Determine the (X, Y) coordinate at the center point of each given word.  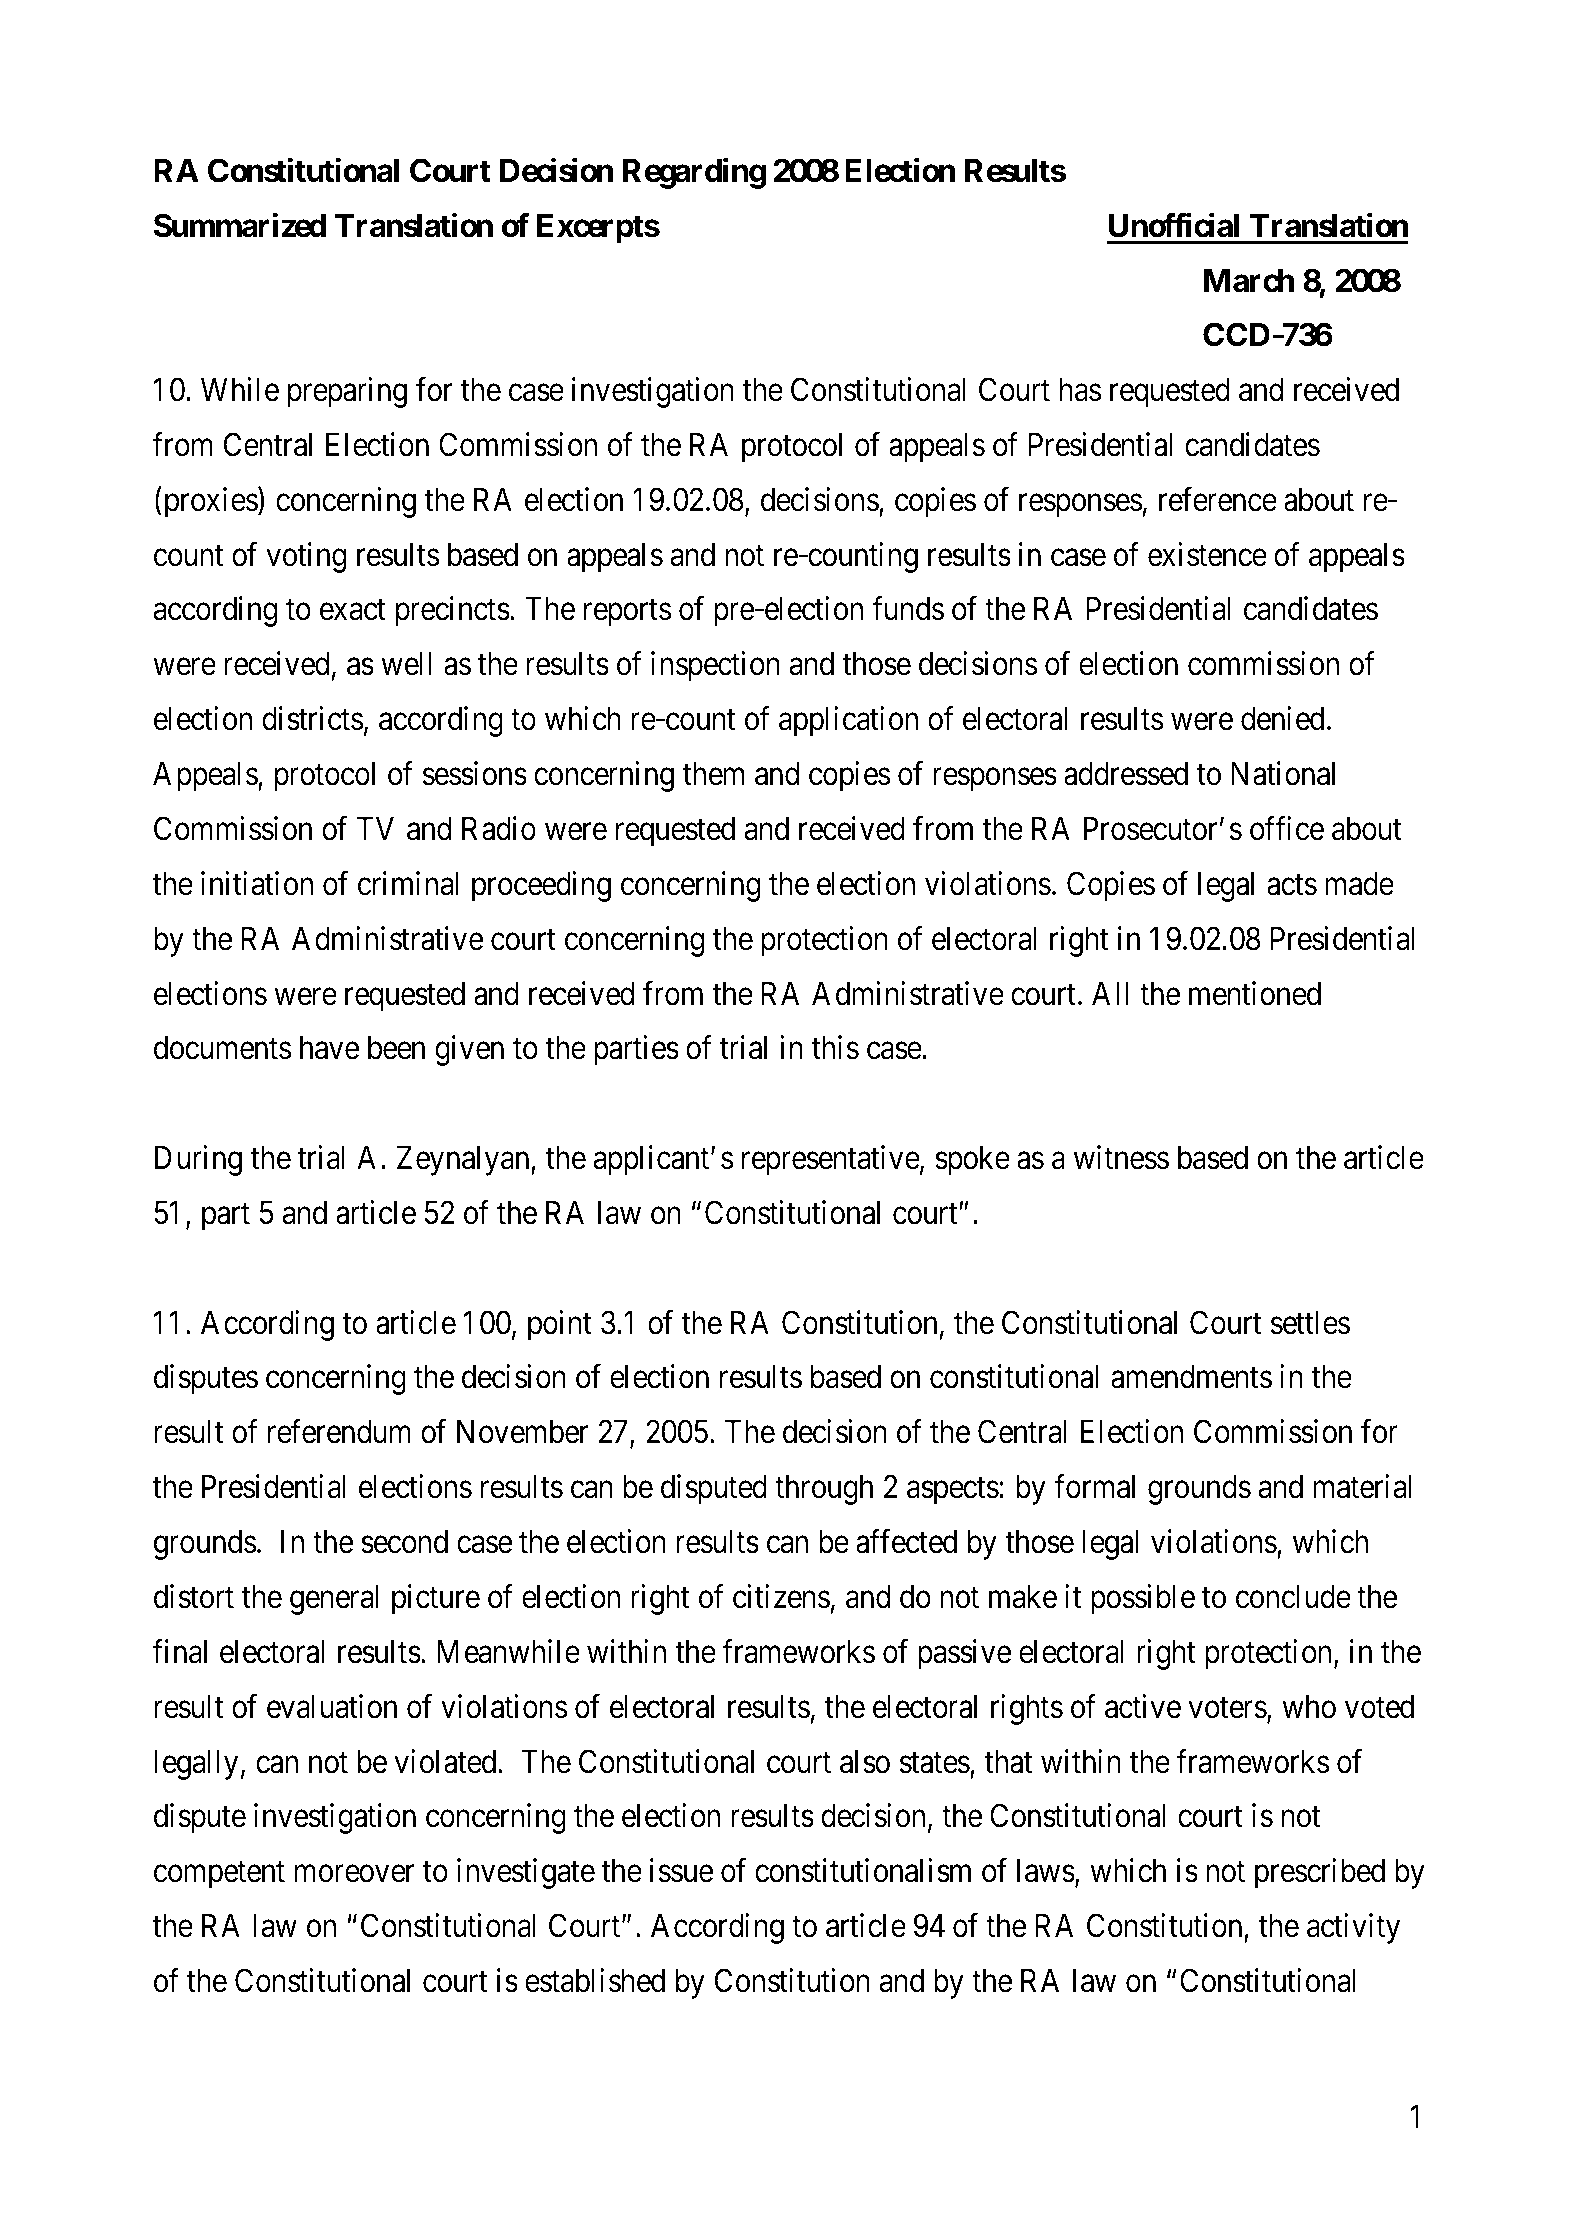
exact (353, 610)
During (198, 1160)
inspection (715, 667)
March (1249, 281)
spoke (972, 1161)
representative (831, 1160)
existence (1207, 554)
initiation (257, 883)
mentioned (1255, 993)
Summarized (240, 225)
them (713, 774)
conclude (1293, 1597)
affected (906, 1541)
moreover (355, 1874)
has (1080, 390)
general (334, 1600)
